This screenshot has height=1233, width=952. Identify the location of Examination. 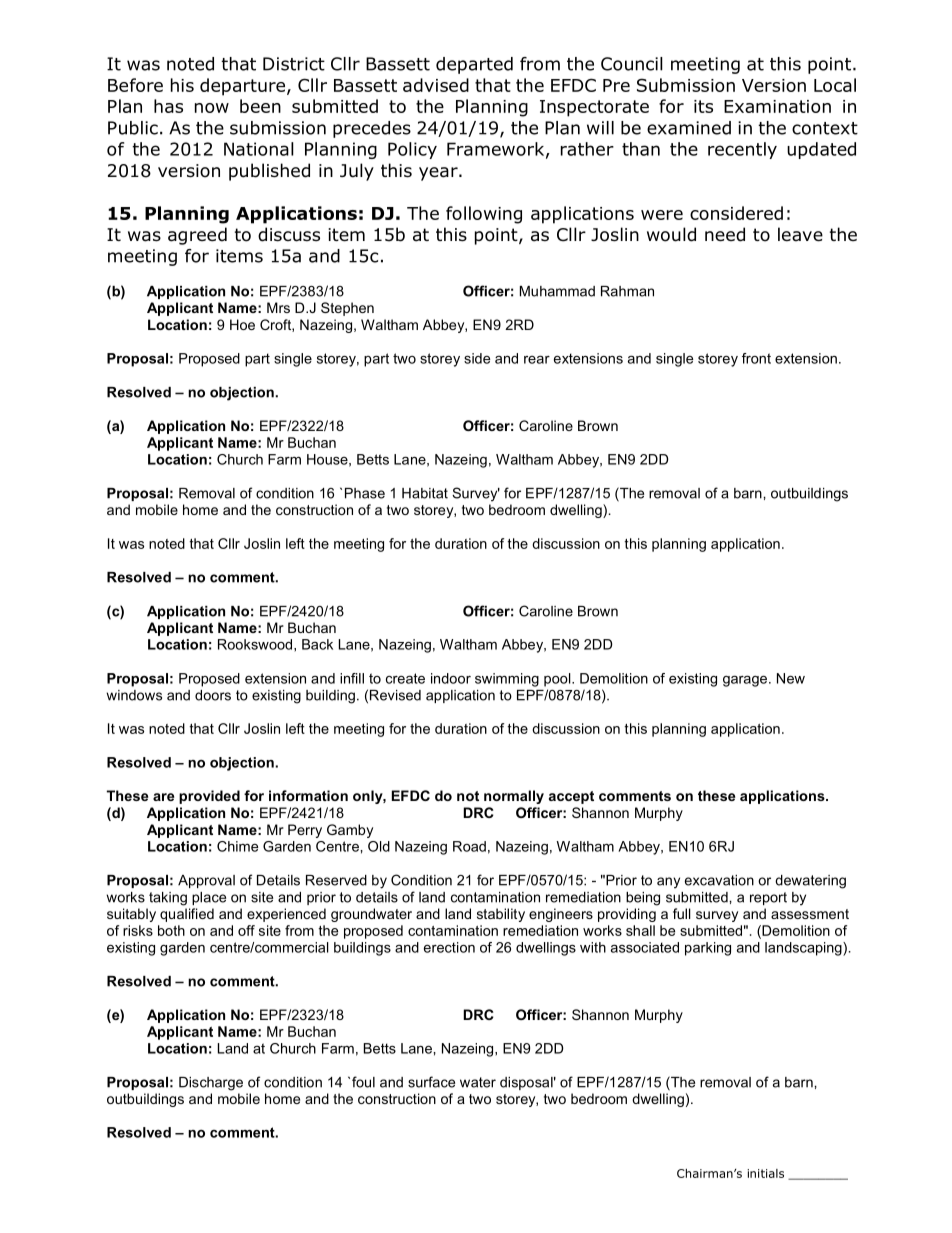
(777, 106).
